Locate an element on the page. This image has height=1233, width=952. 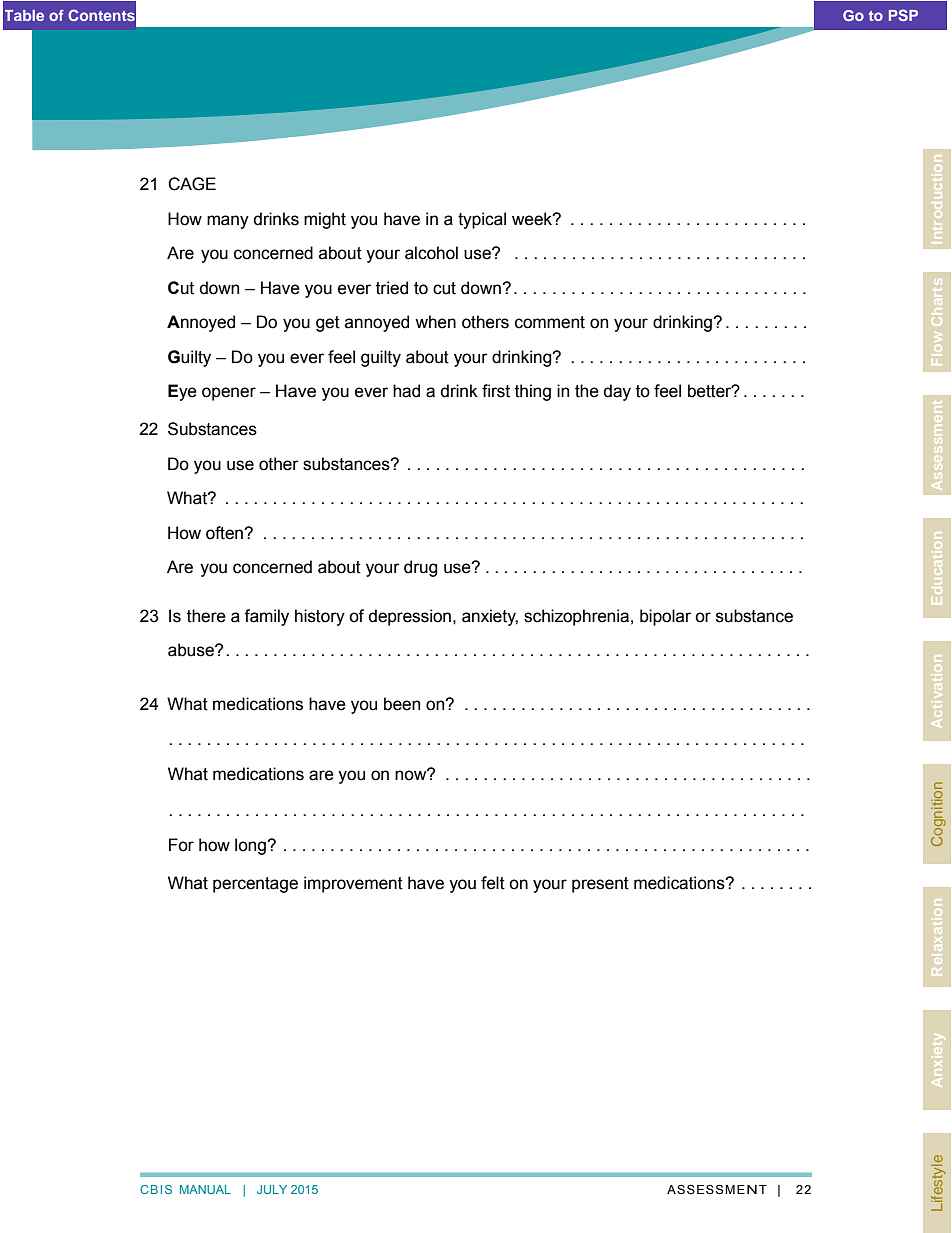
bipolar is located at coordinates (665, 617).
